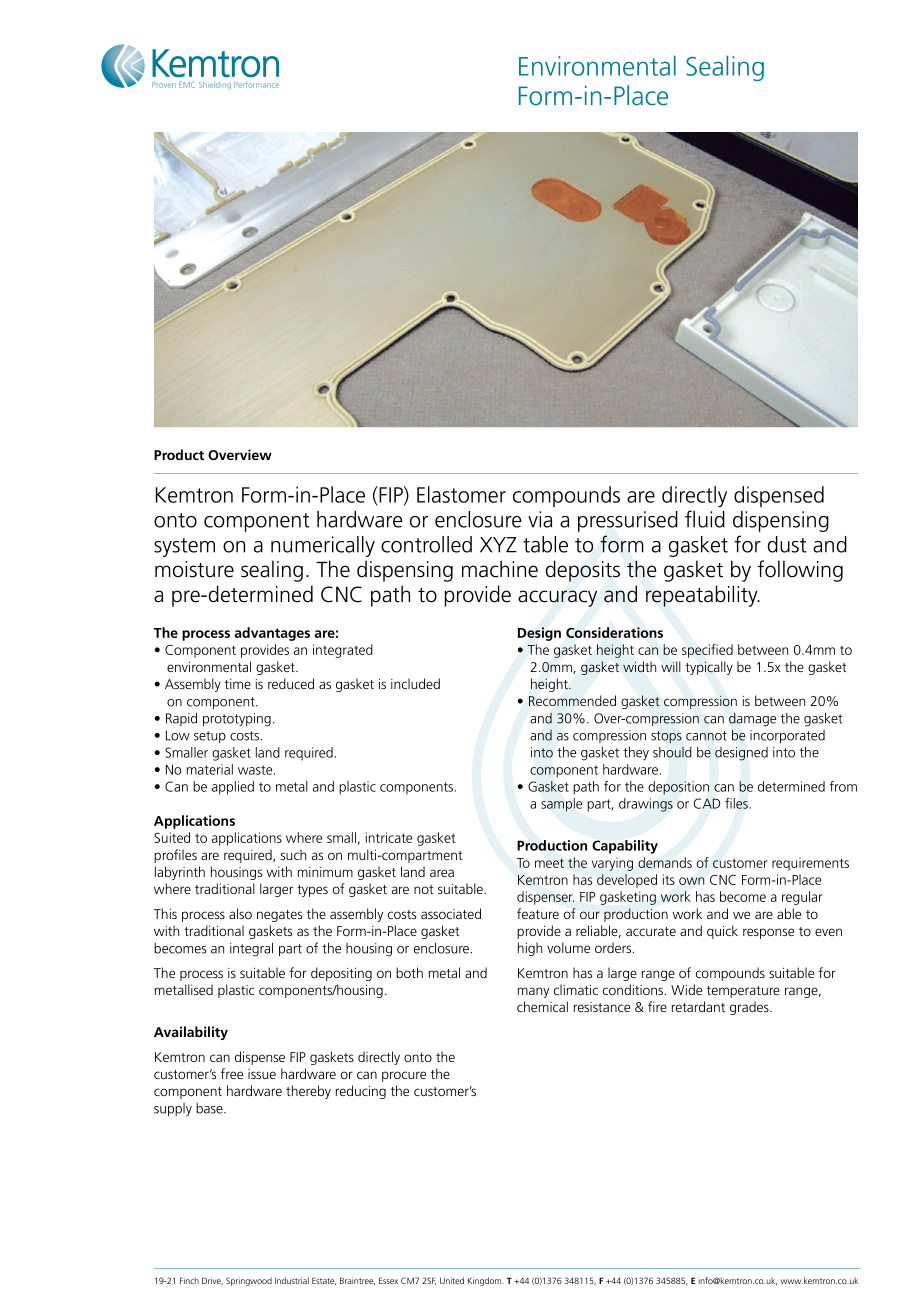  What do you see at coordinates (256, 770) in the screenshot?
I see `waste` at bounding box center [256, 770].
